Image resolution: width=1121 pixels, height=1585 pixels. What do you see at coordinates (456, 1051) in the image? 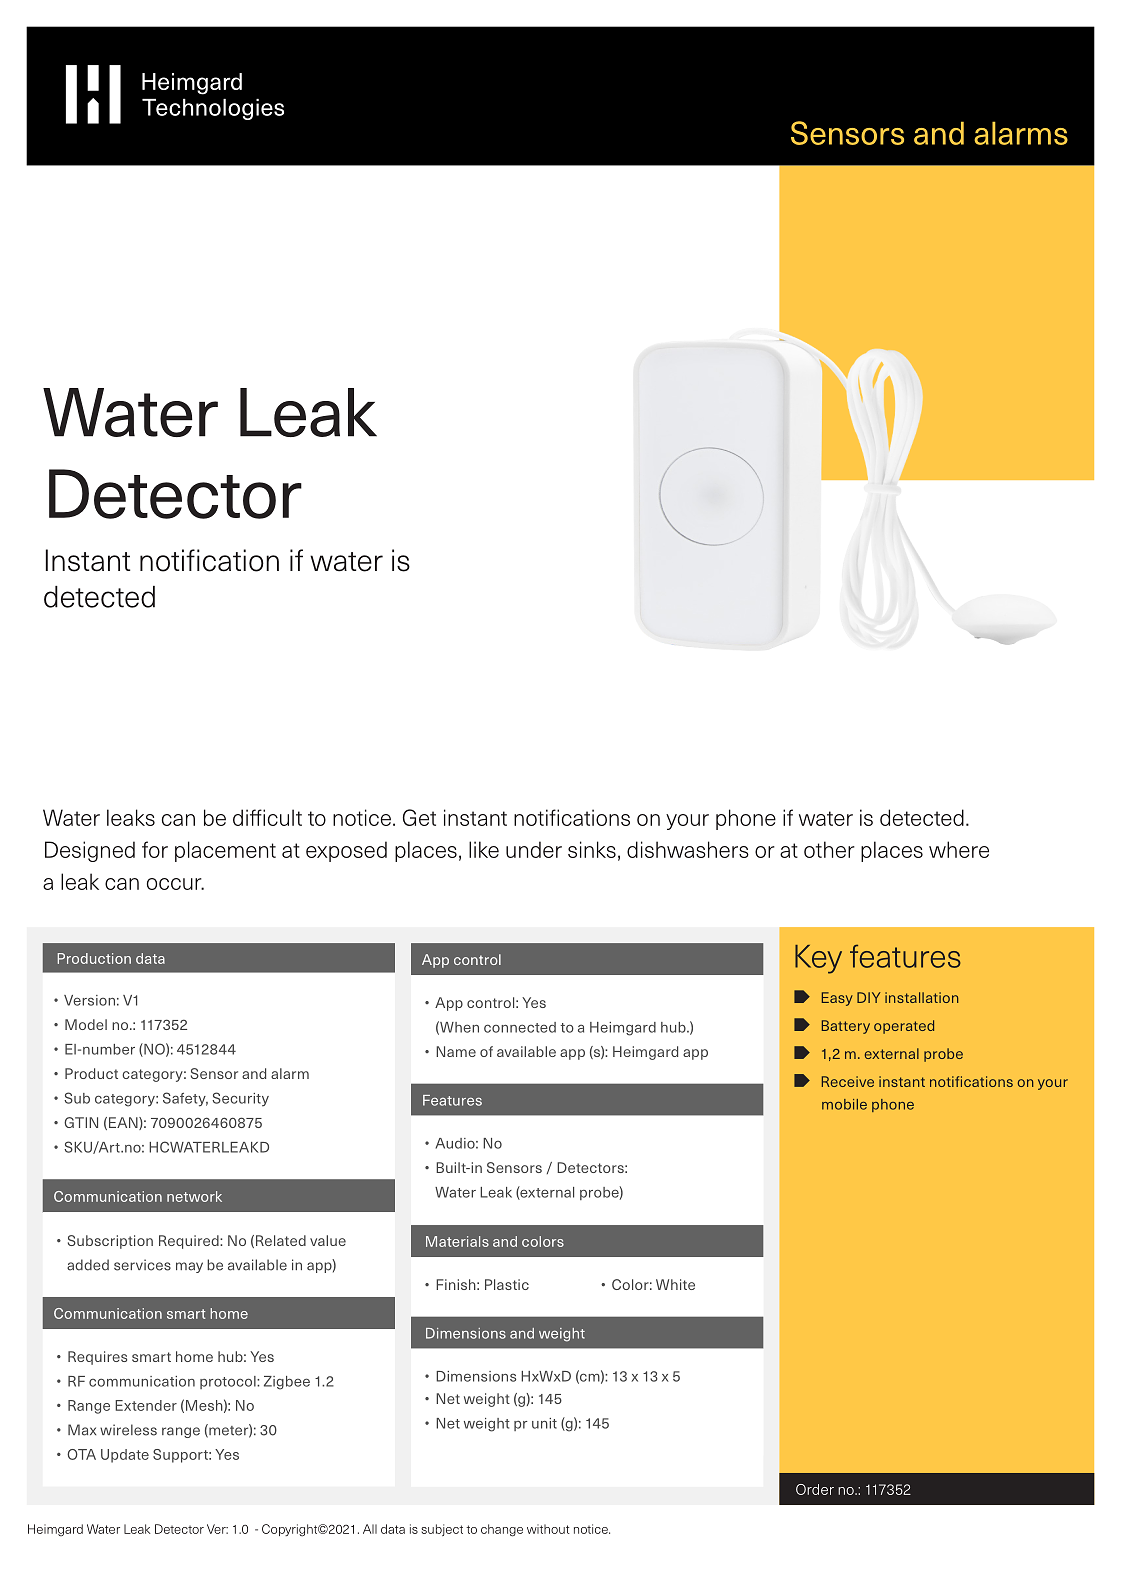
I see `Name` at bounding box center [456, 1051].
